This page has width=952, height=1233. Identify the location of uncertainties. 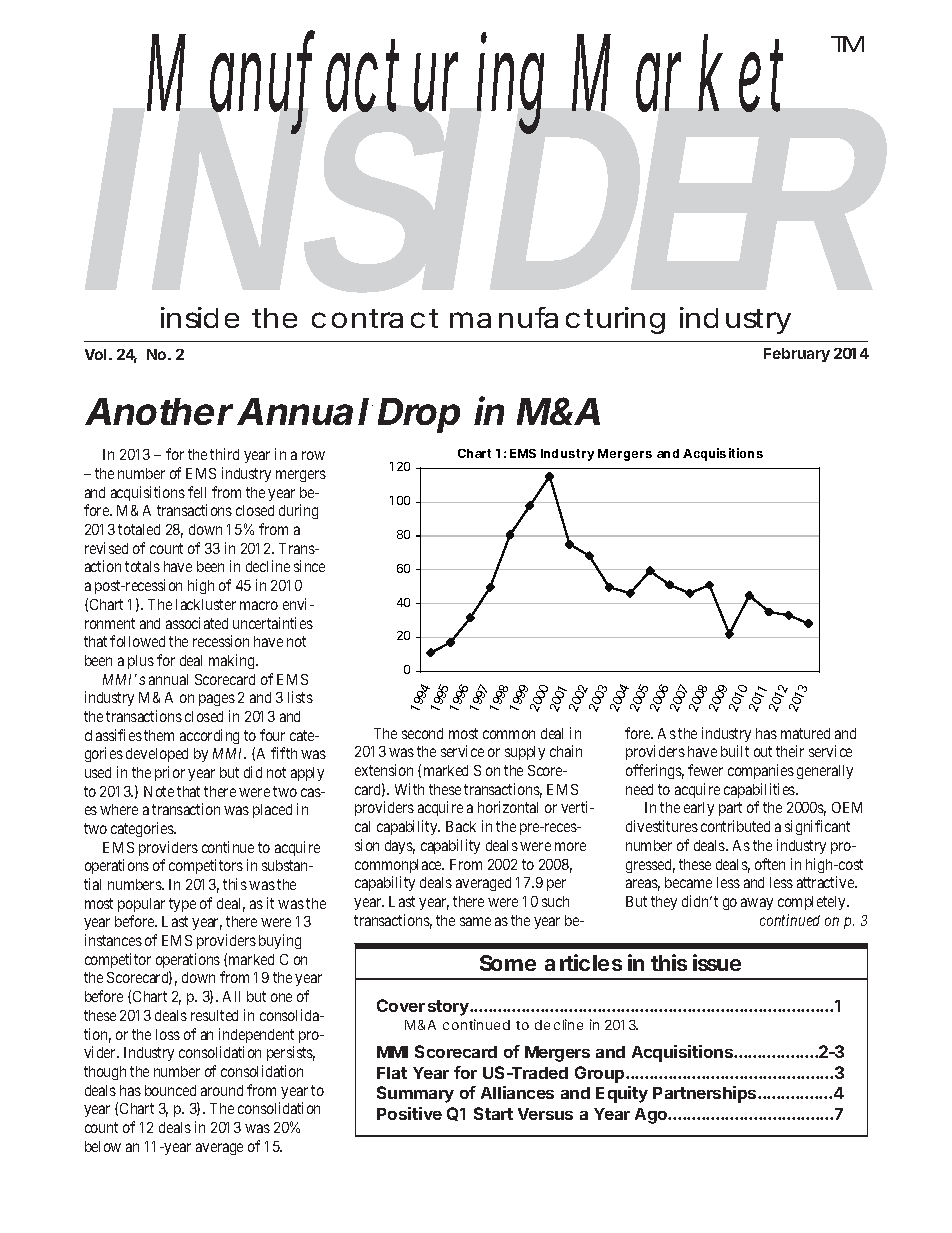
(273, 623).
